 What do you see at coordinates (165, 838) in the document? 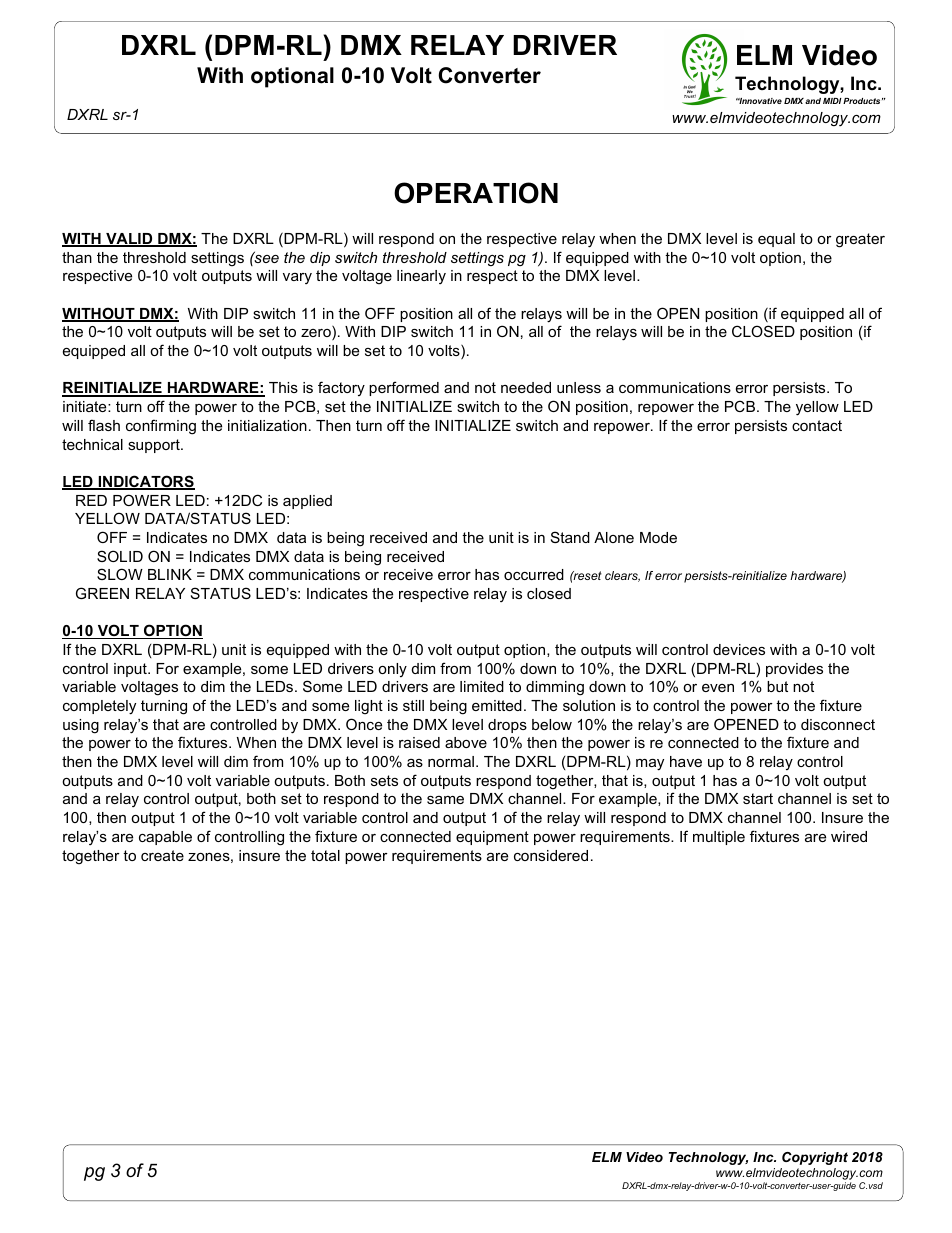
I see `capable` at bounding box center [165, 838].
